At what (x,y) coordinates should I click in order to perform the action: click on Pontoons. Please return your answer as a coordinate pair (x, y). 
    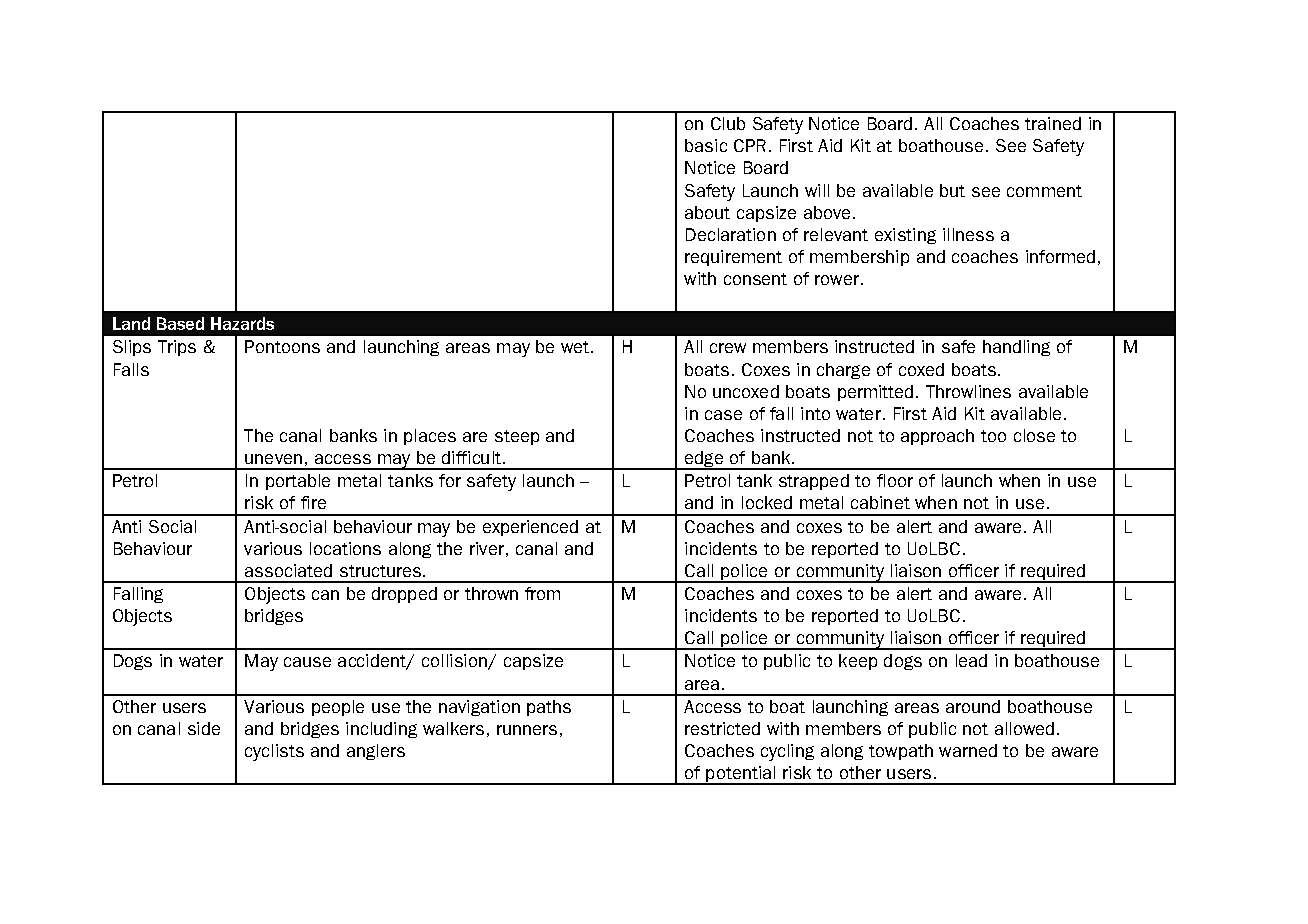
    Looking at the image, I should click on (282, 346).
